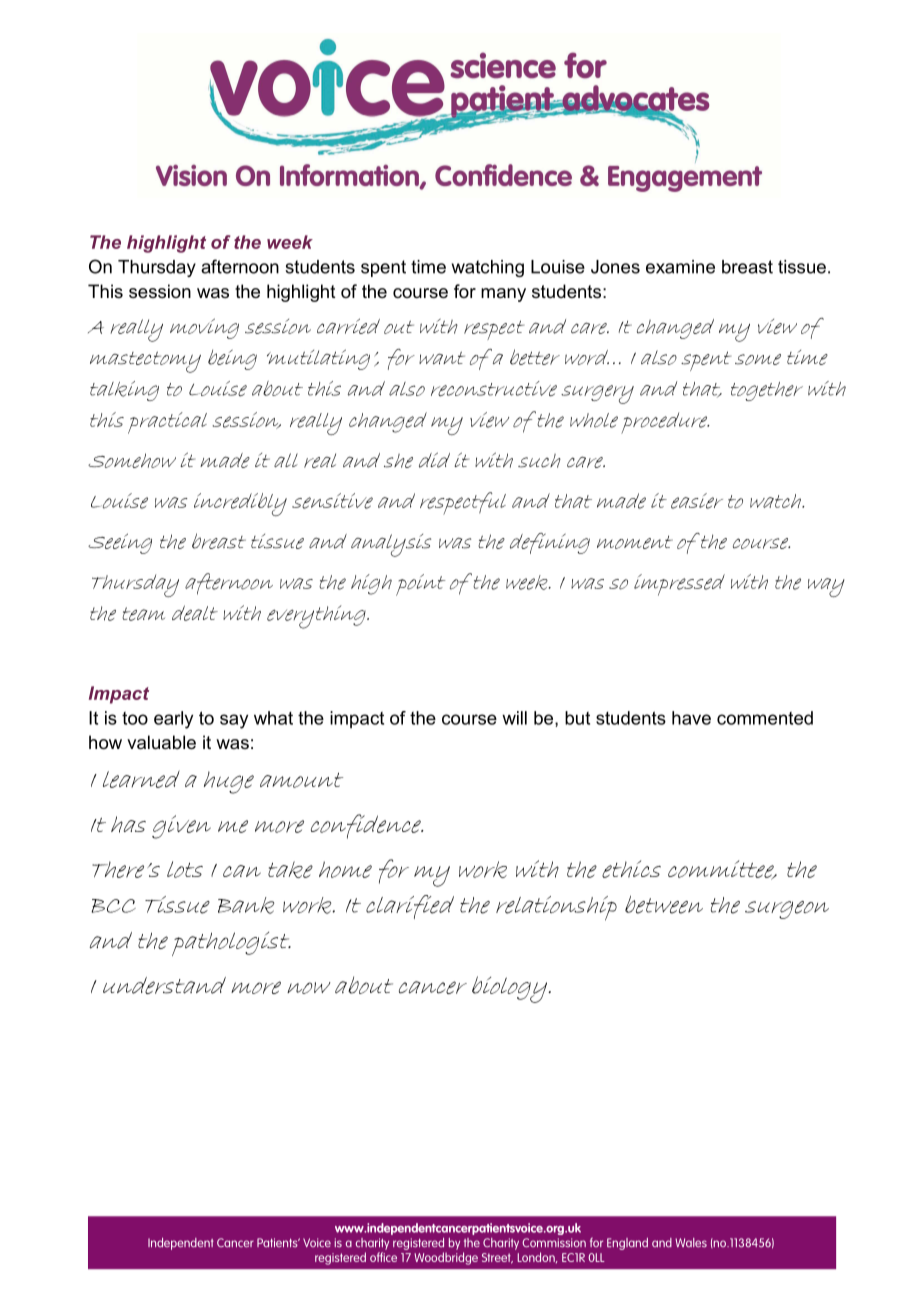 Image resolution: width=924 pixels, height=1308 pixels. What do you see at coordinates (615, 267) in the document?
I see `Jones` at bounding box center [615, 267].
